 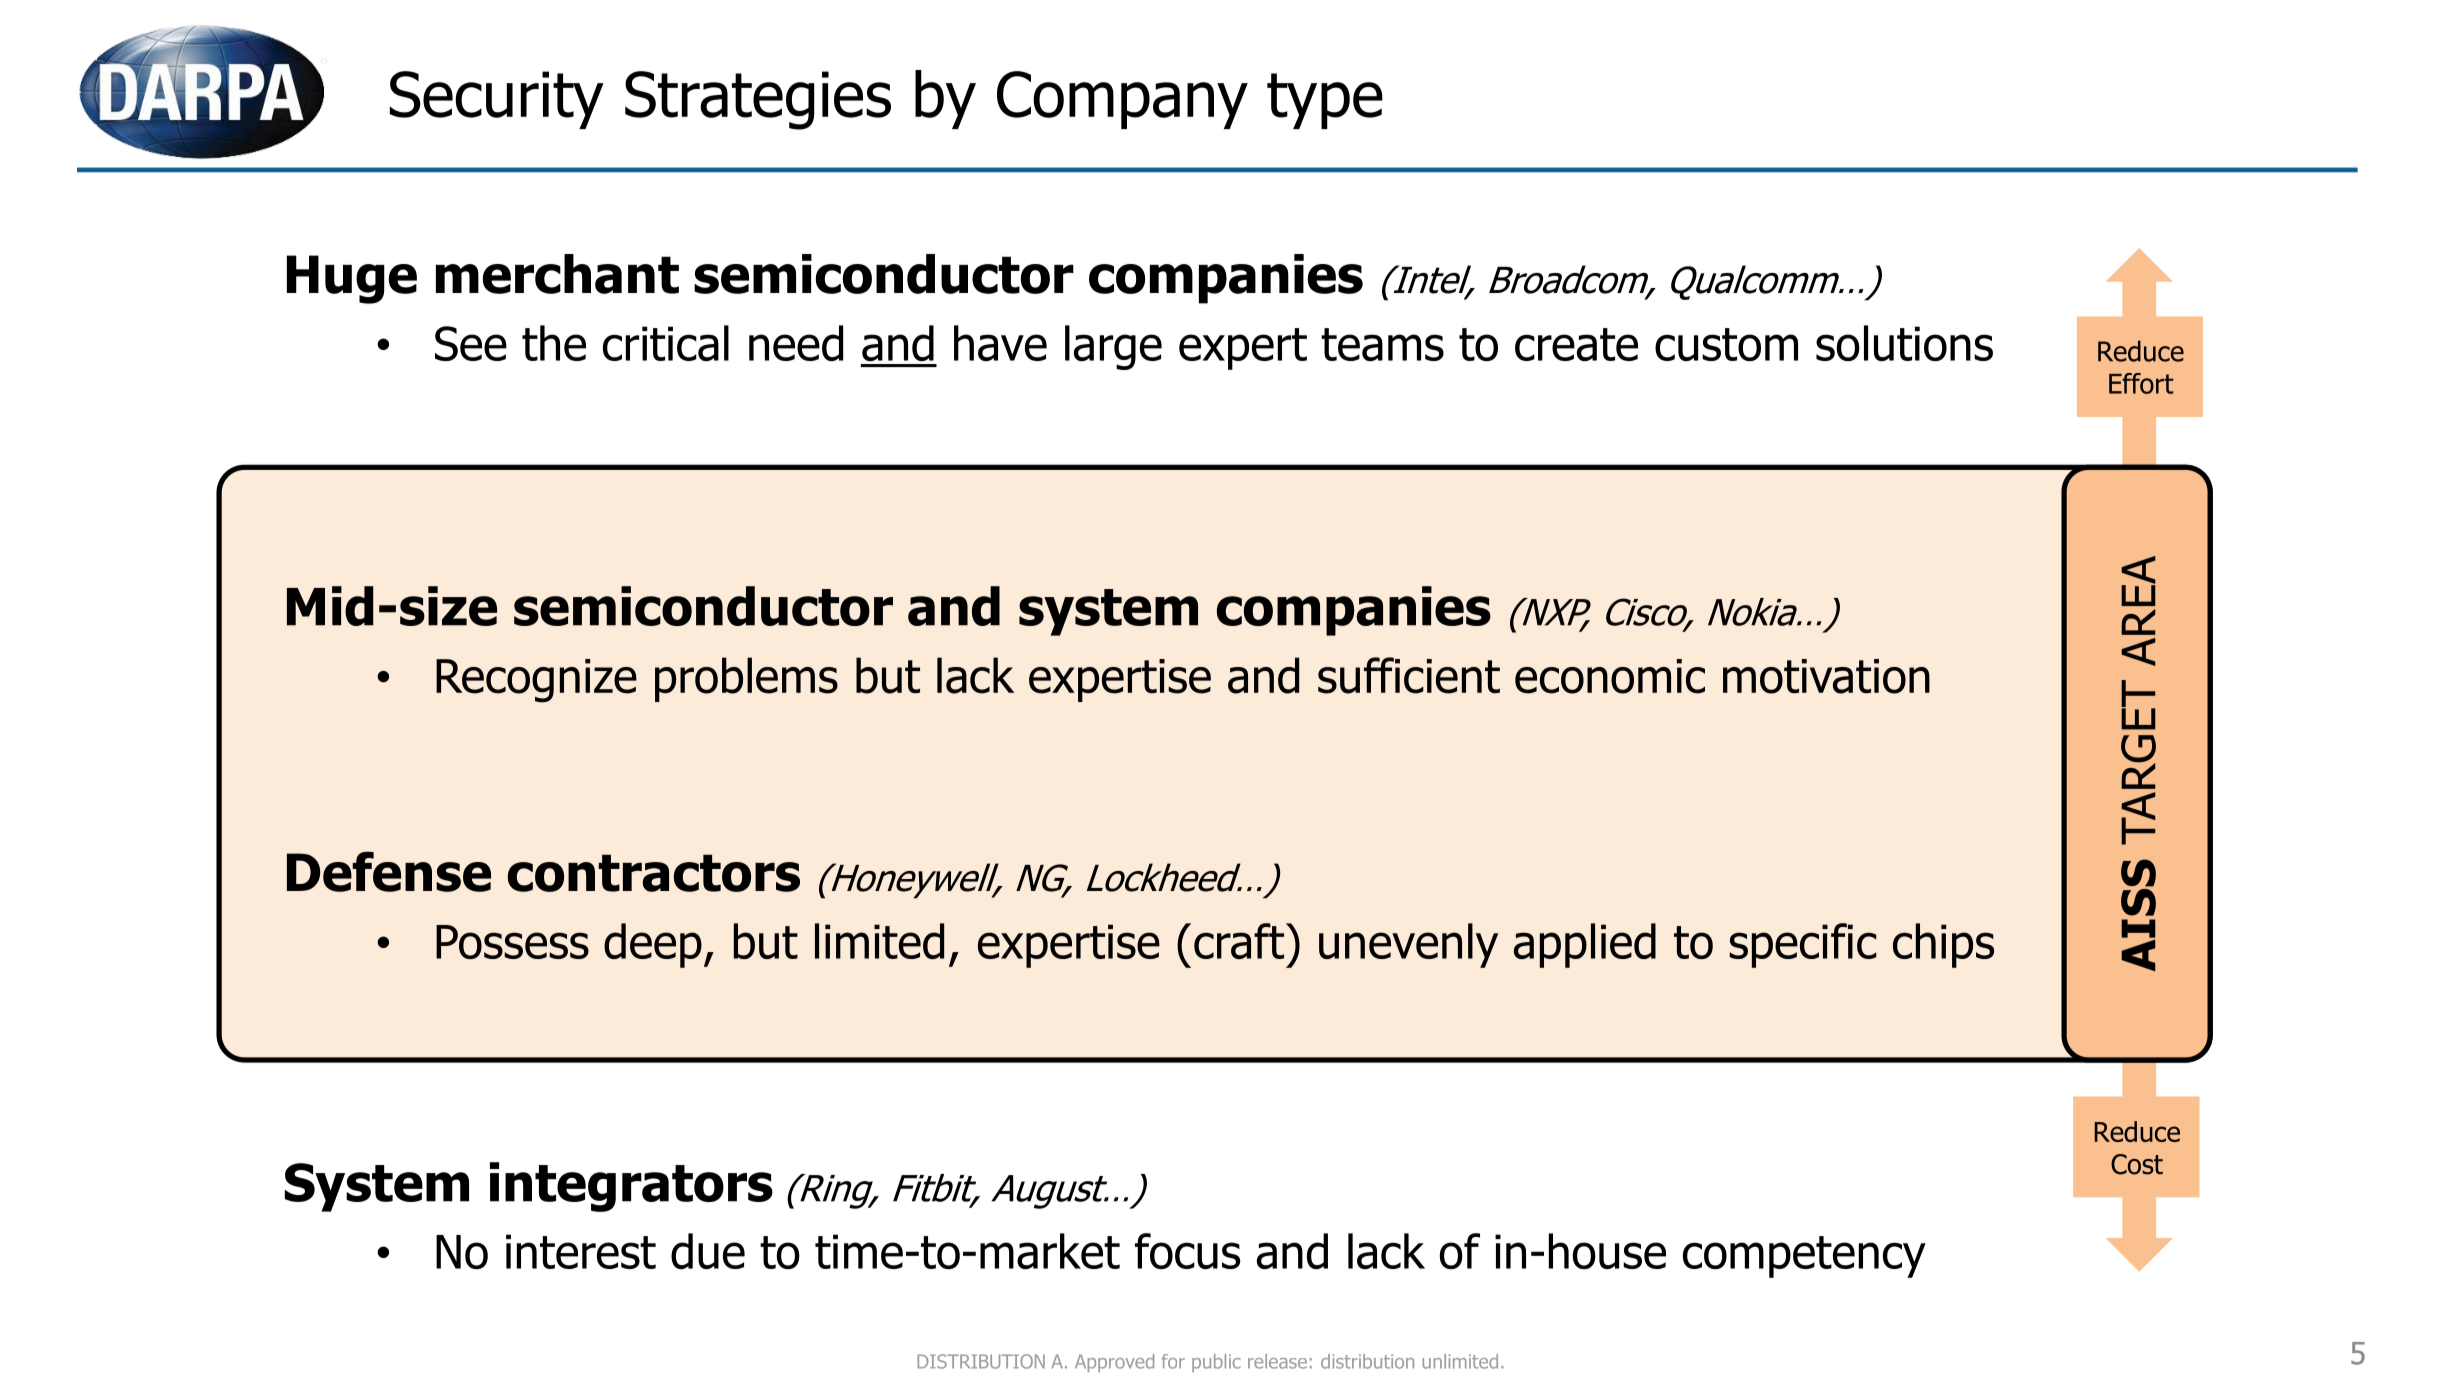 I want to click on the, so click(x=554, y=343).
